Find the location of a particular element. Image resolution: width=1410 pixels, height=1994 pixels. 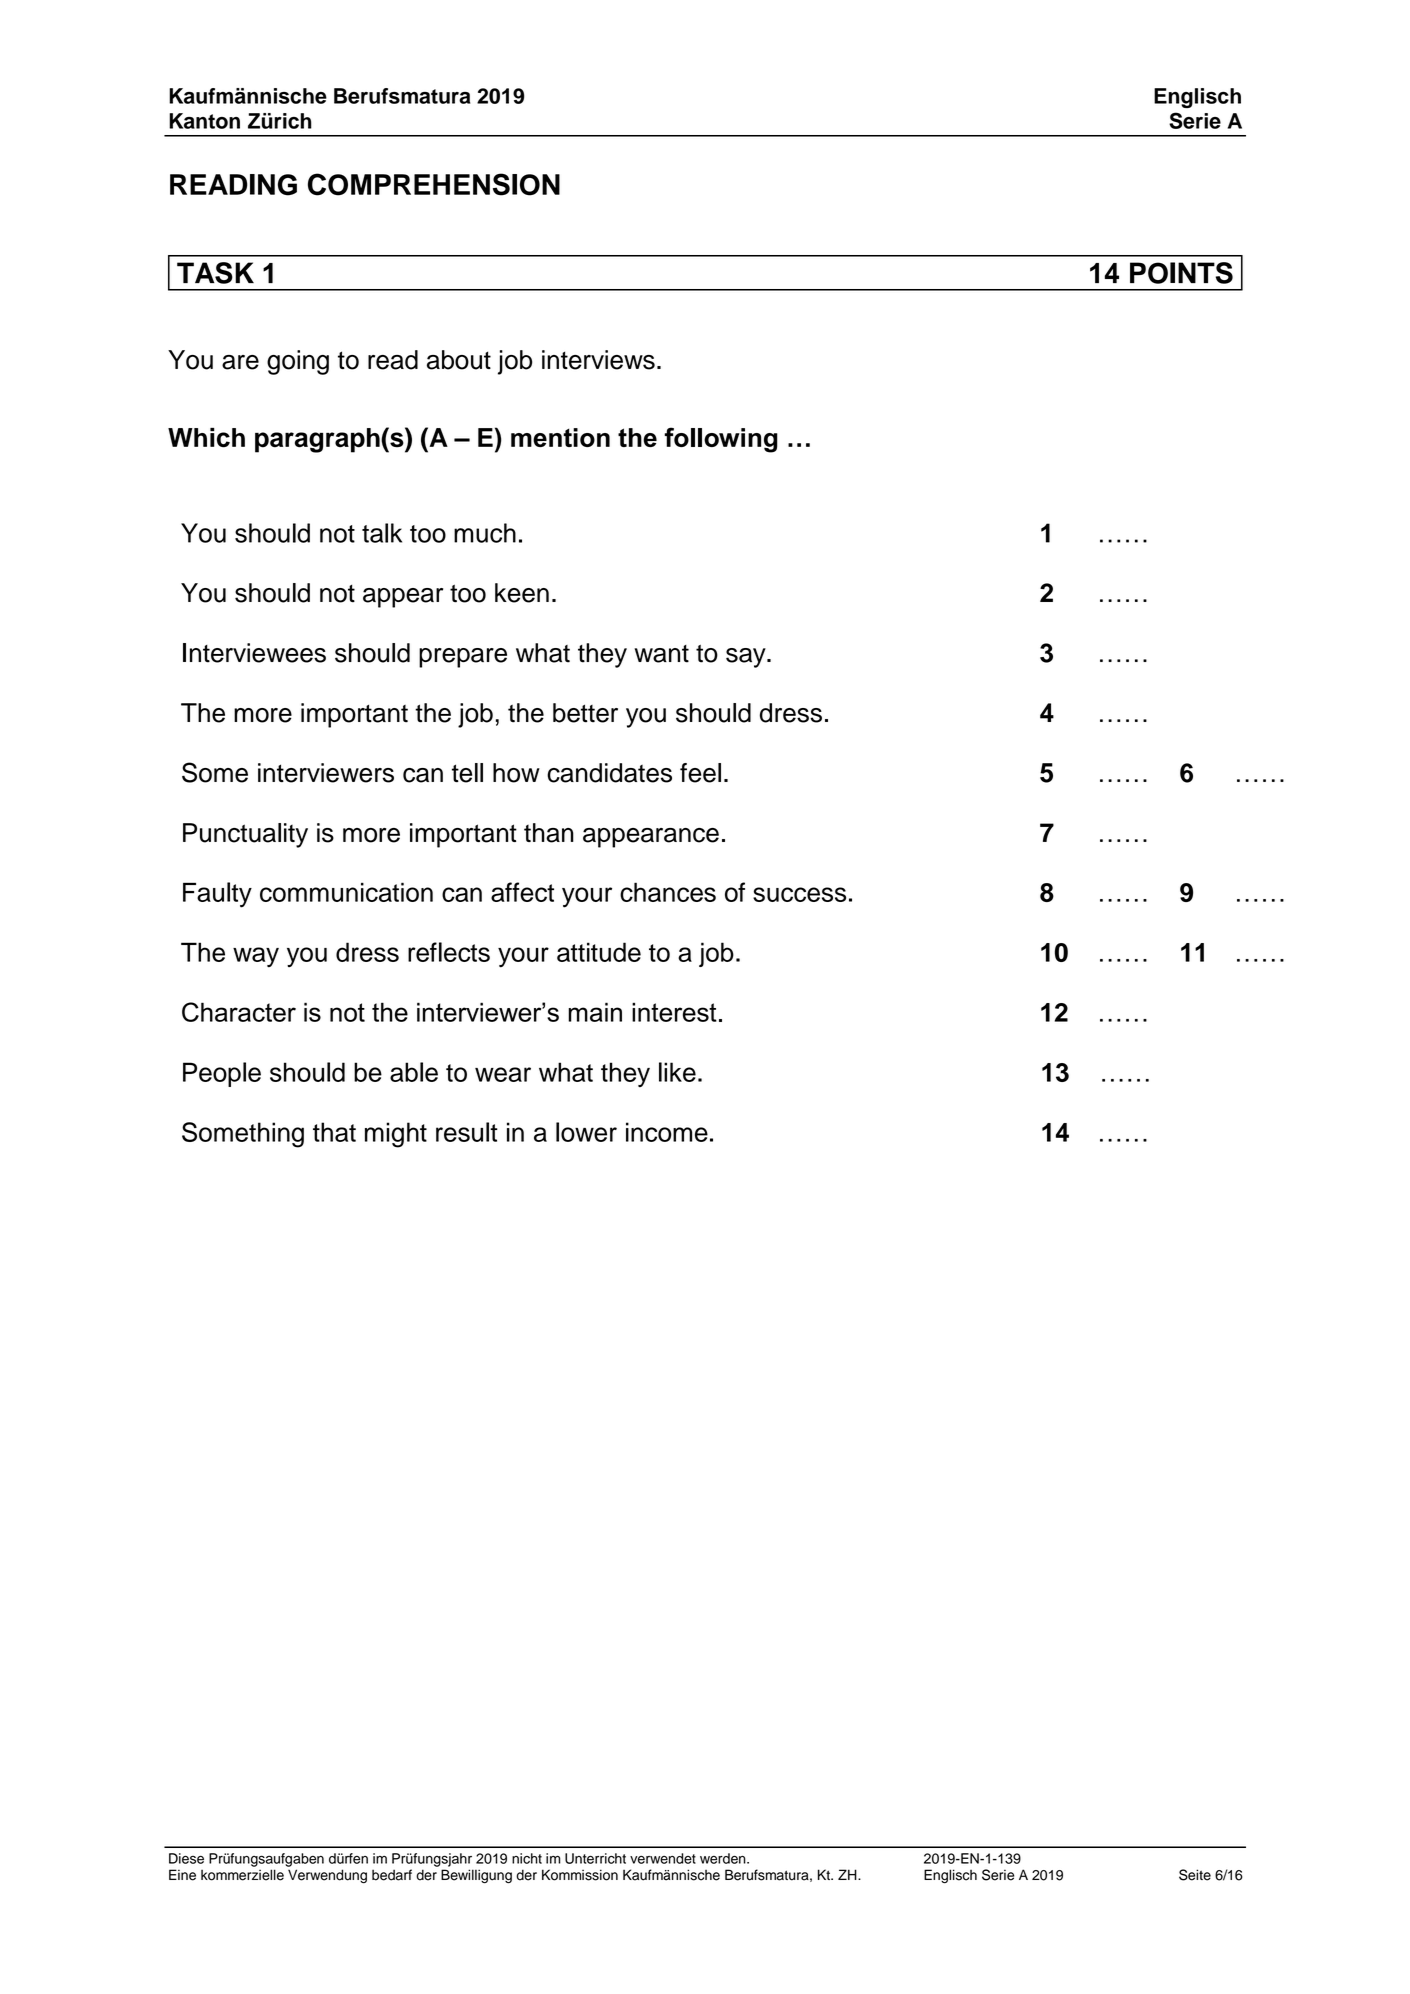

Character is located at coordinates (239, 1012).
